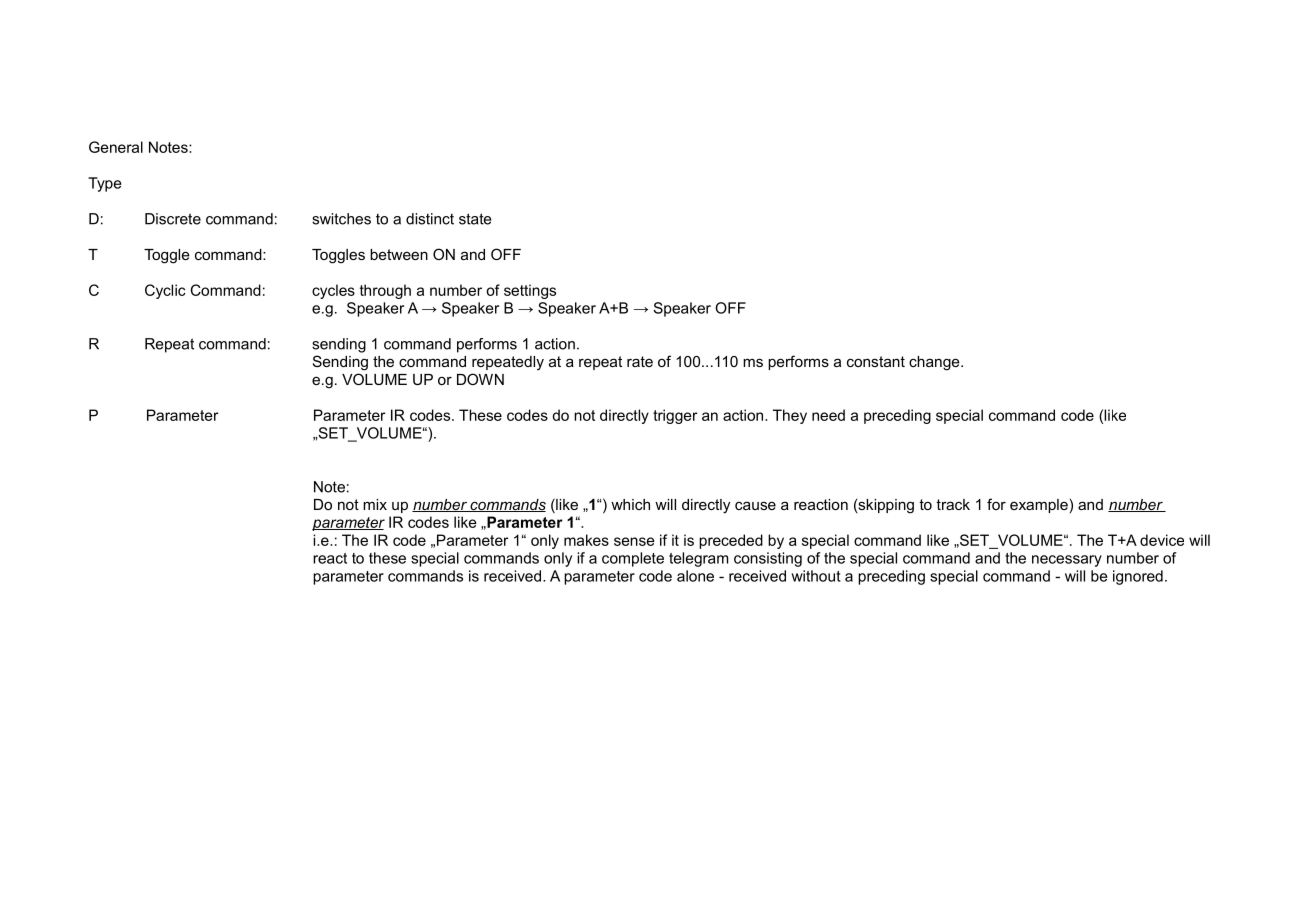 Image resolution: width=1308 pixels, height=924 pixels. Describe the element at coordinates (430, 219) in the document. I see `distinct` at that location.
